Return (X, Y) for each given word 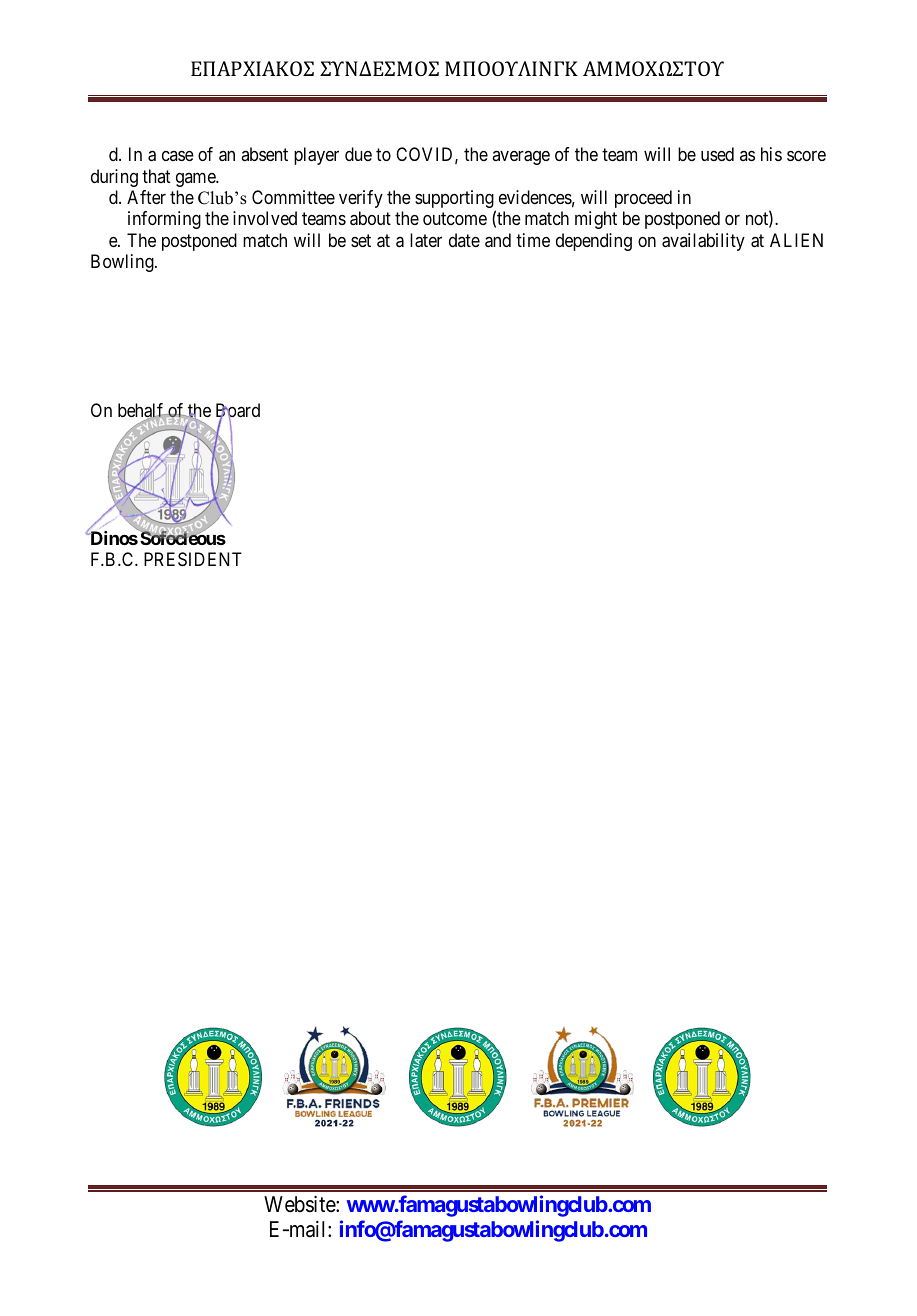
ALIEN (796, 240)
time (533, 240)
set (361, 240)
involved (265, 218)
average (521, 158)
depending (594, 242)
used (717, 154)
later (426, 240)
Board (238, 411)
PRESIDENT (193, 559)
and (498, 240)
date (464, 240)
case (178, 156)
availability (703, 242)
